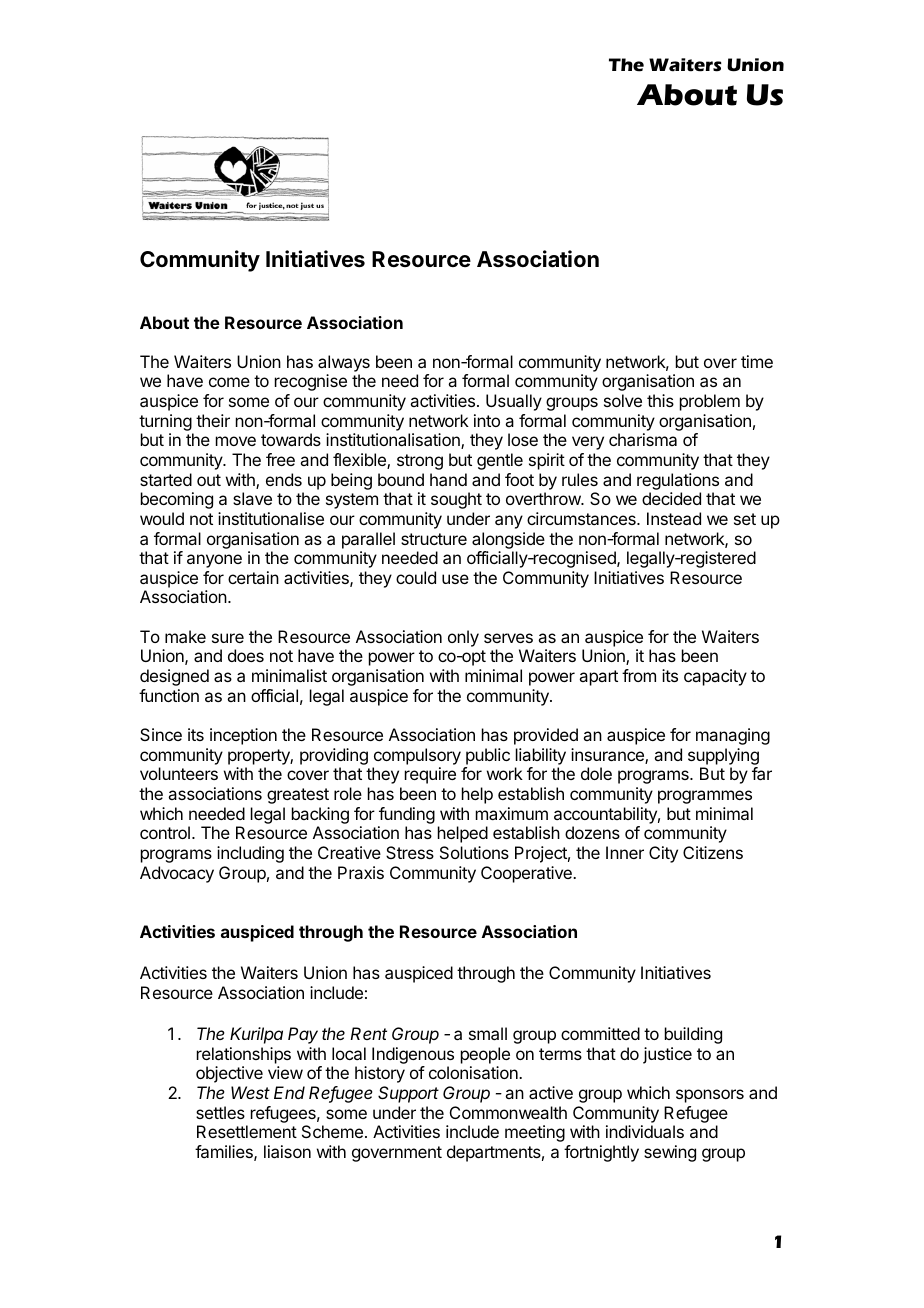  What do you see at coordinates (514, 402) in the screenshot?
I see `Usually` at bounding box center [514, 402].
